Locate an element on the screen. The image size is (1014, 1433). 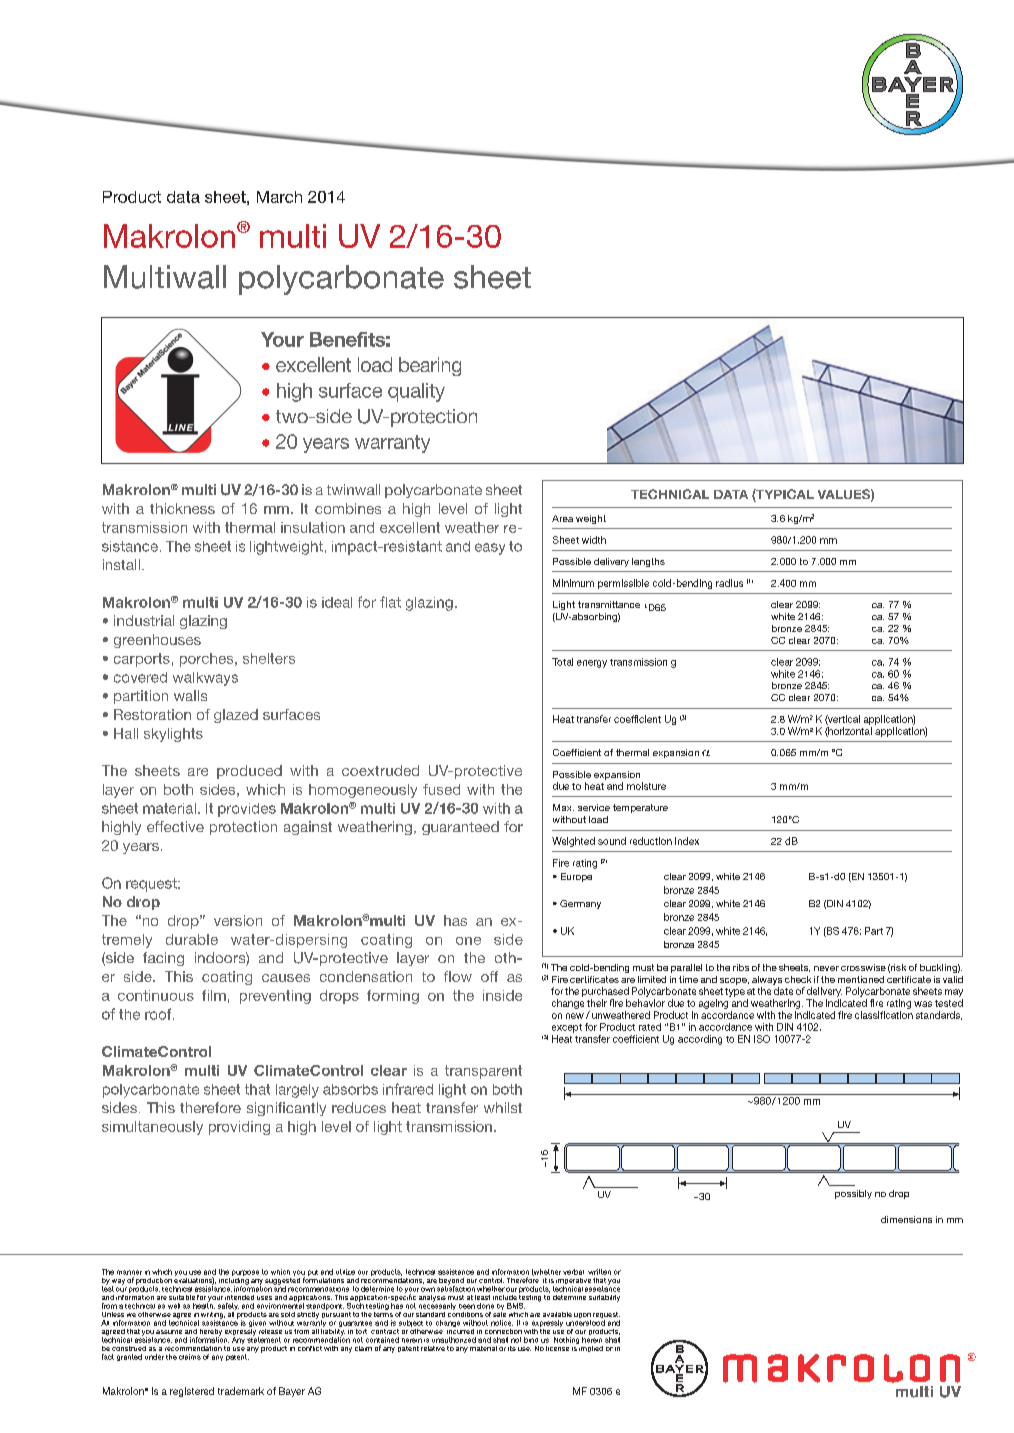
transparent is located at coordinates (483, 1072).
